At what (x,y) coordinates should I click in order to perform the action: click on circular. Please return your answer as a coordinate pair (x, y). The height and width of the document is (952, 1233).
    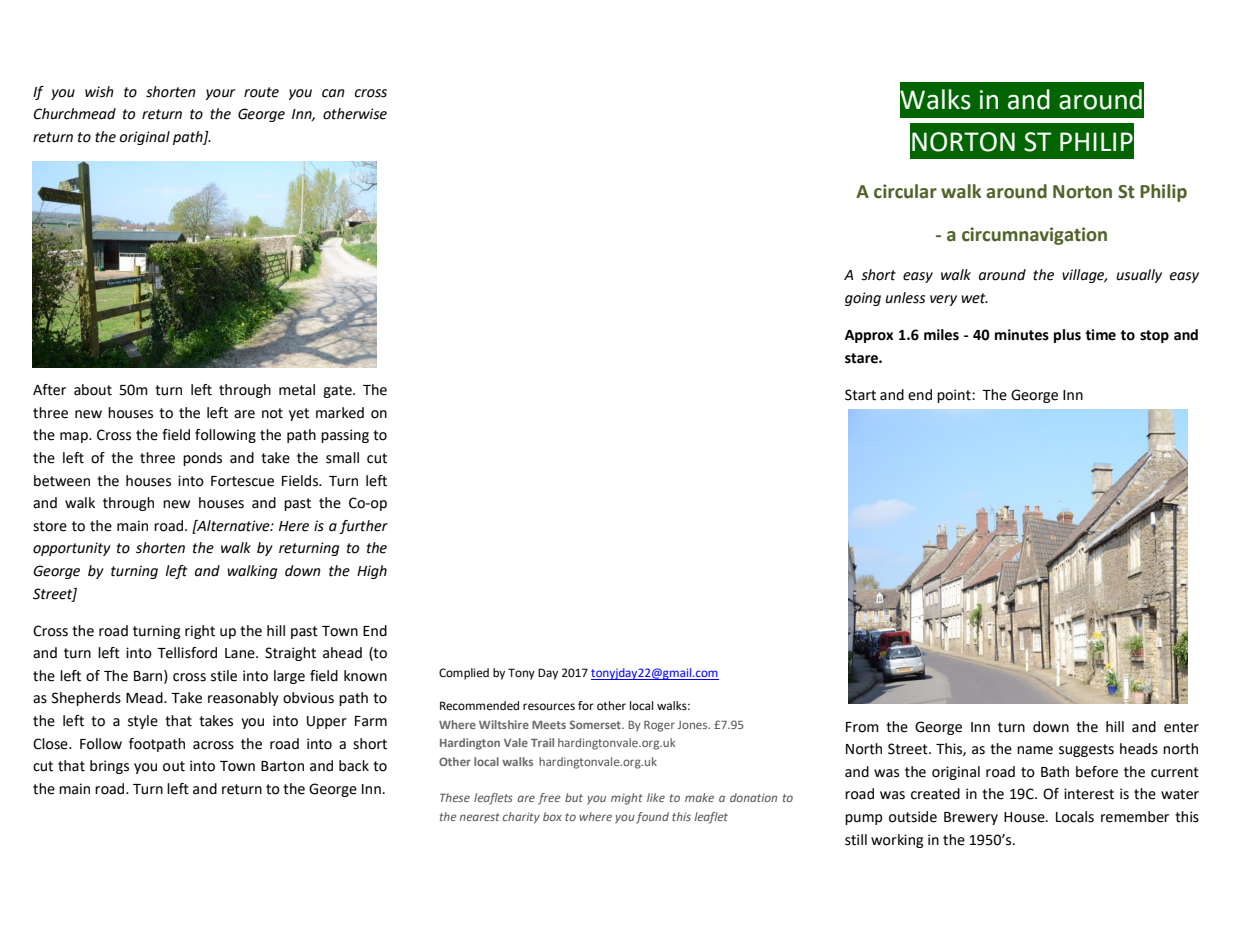
    Looking at the image, I should click on (905, 191).
